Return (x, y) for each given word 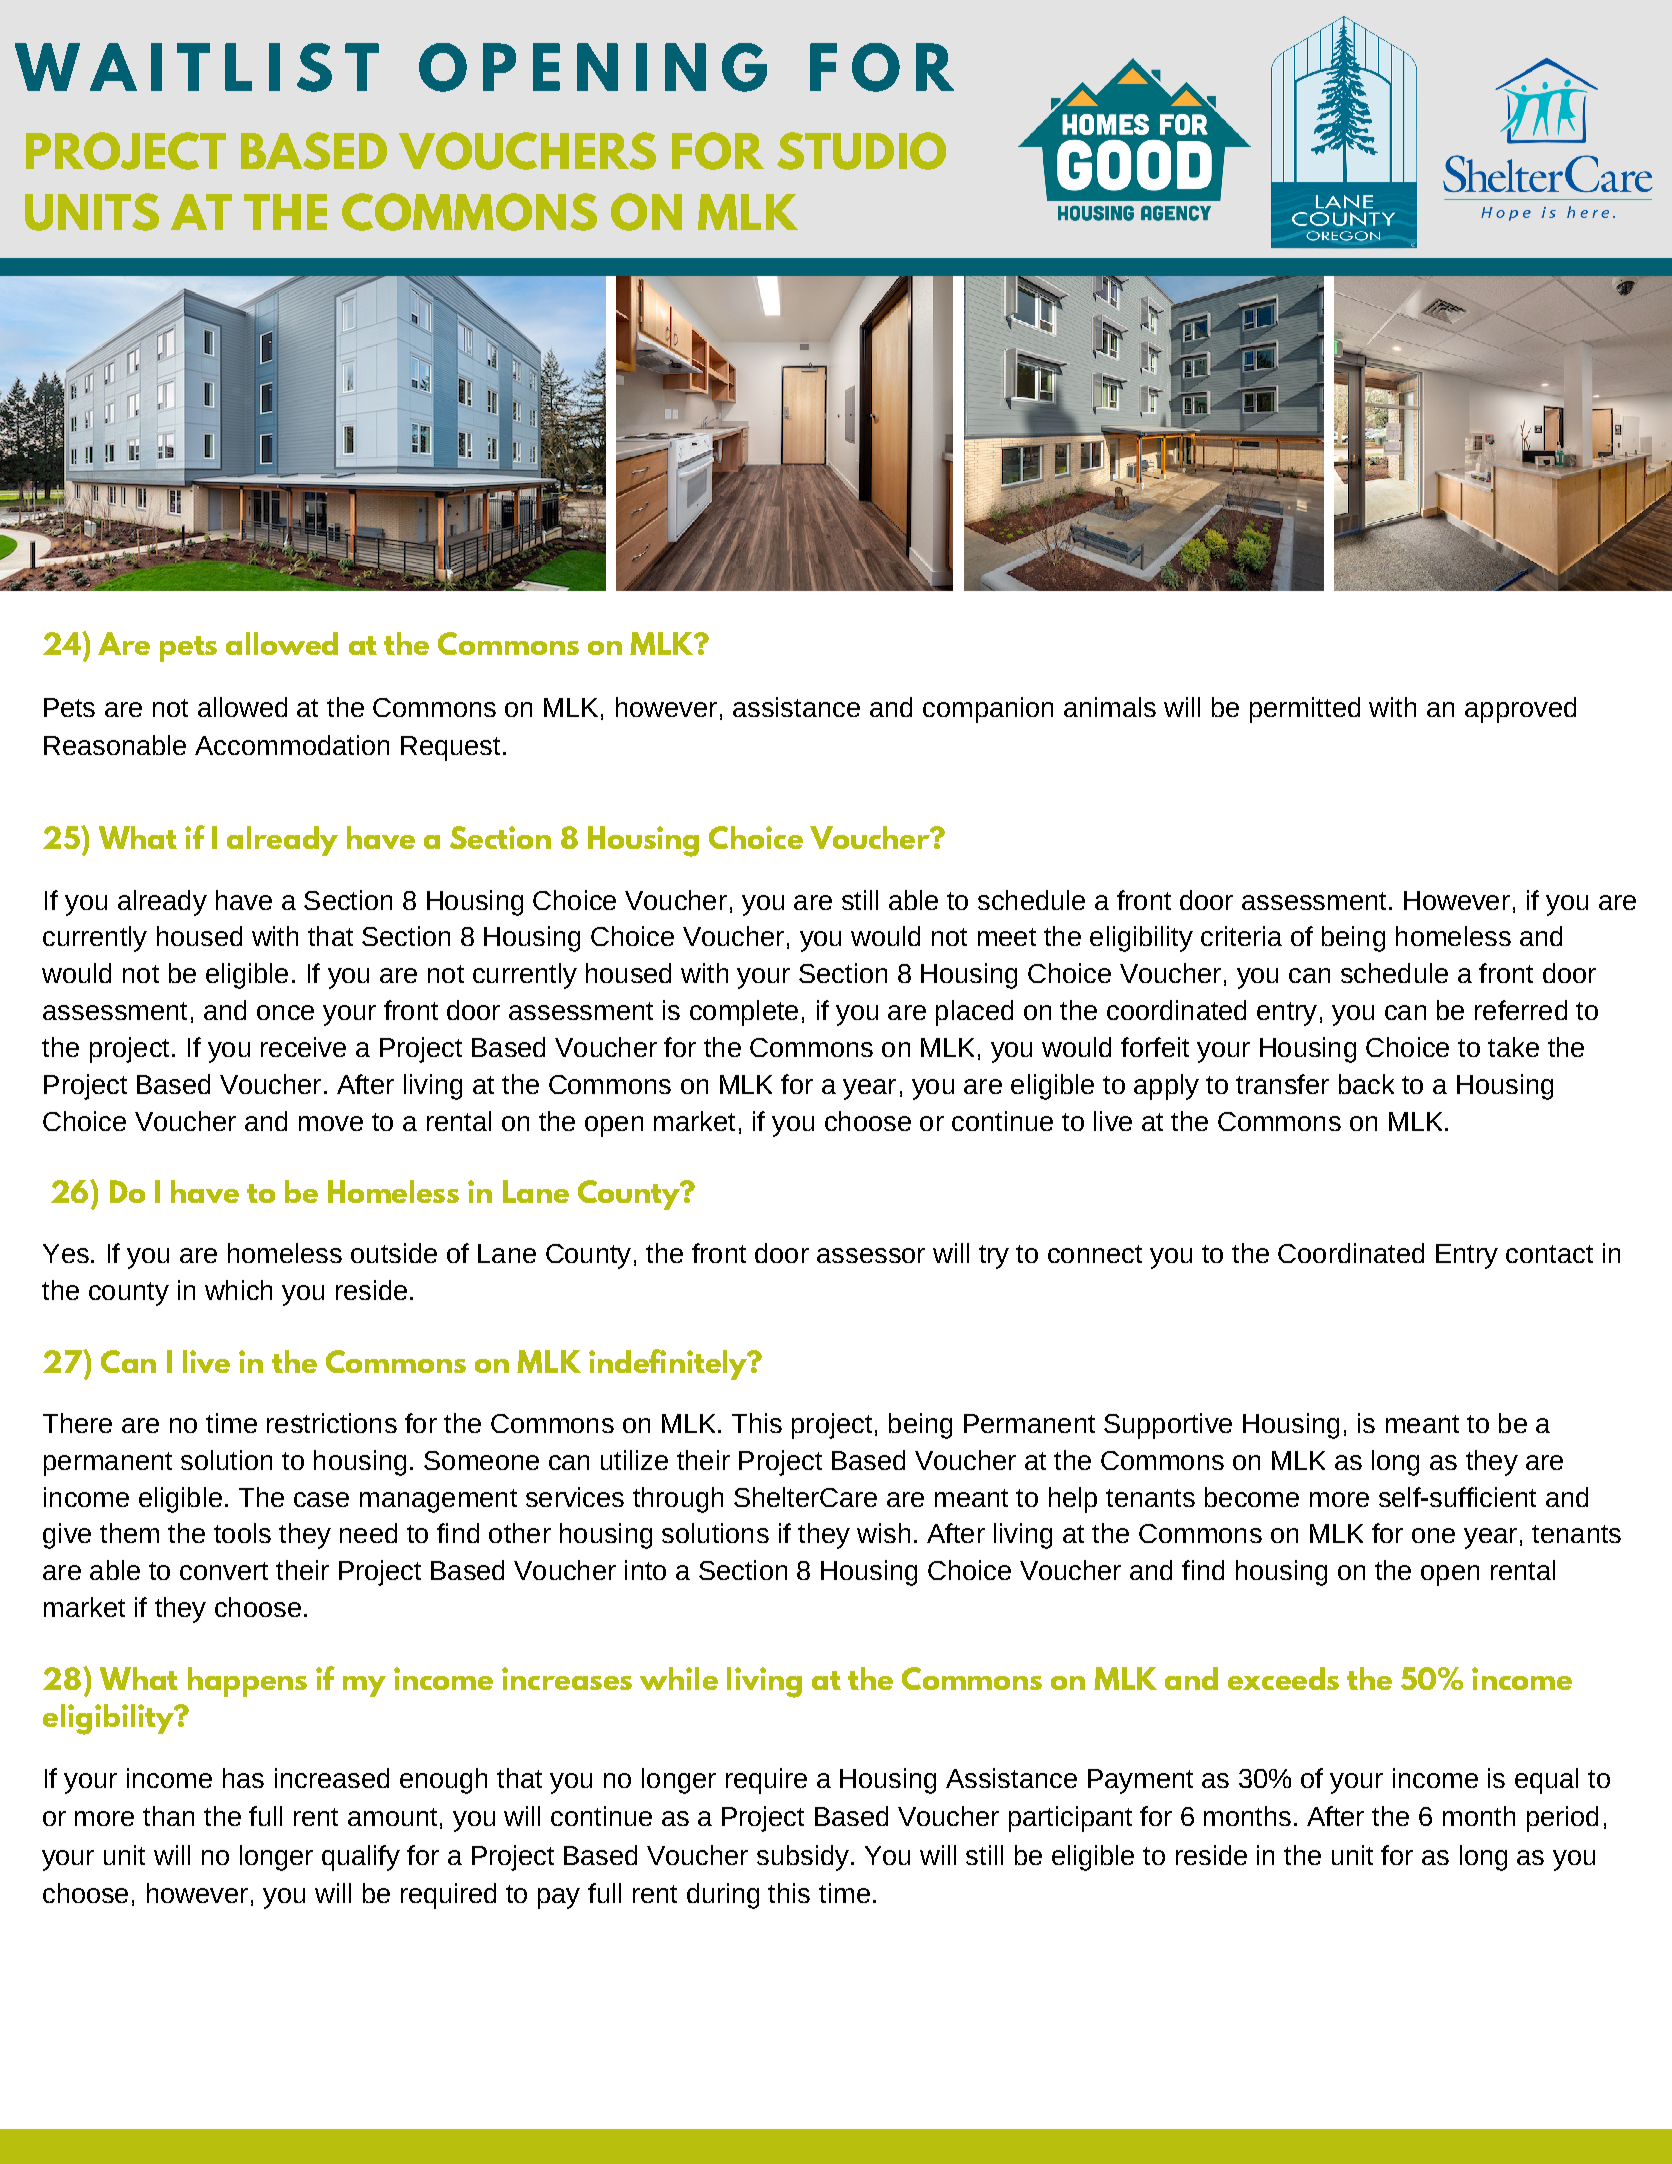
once (285, 1012)
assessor (871, 1255)
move (331, 1123)
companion (988, 710)
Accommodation (292, 745)
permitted (1305, 710)
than (168, 1816)
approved (1520, 710)
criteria (1241, 936)
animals (1110, 707)
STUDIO (861, 151)
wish (883, 1533)
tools (242, 1533)
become (1252, 1497)
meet (1007, 937)
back (1366, 1084)
